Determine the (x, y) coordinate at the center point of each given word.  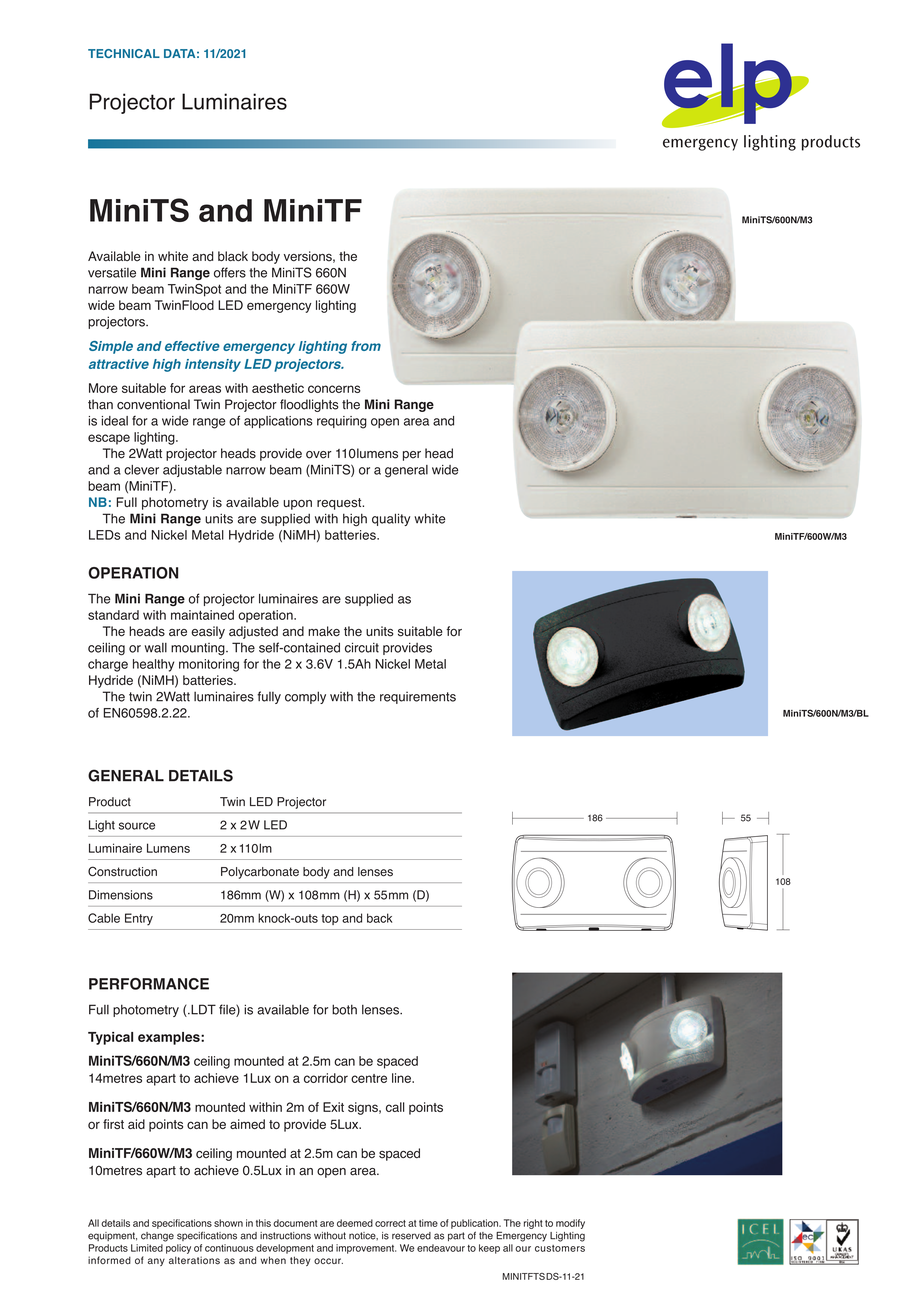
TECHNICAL (124, 53)
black (233, 256)
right (533, 1224)
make (324, 631)
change (157, 1237)
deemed (355, 1223)
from (366, 346)
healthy (153, 665)
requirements (418, 697)
